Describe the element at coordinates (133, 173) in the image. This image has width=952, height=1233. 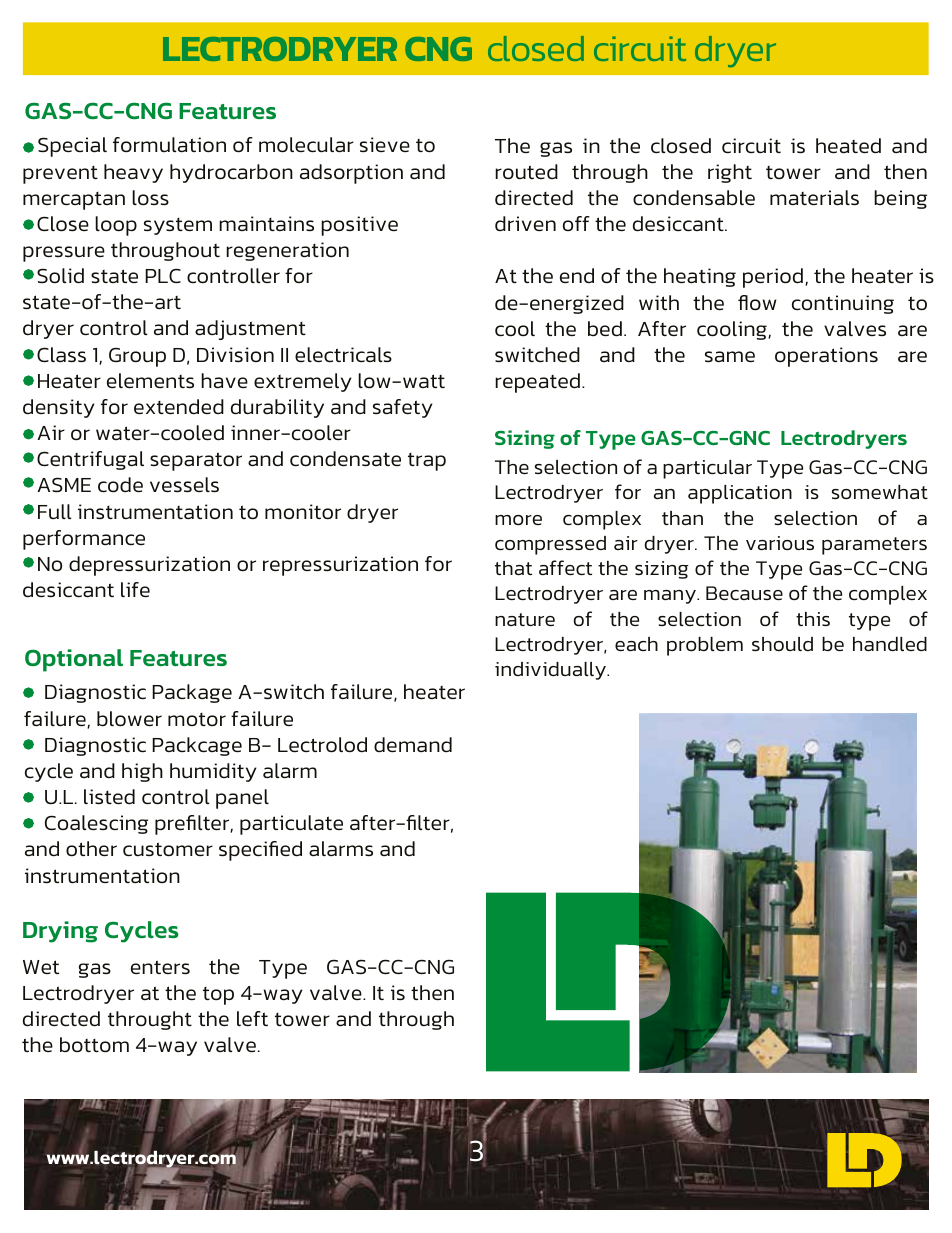
I see `heavy` at that location.
